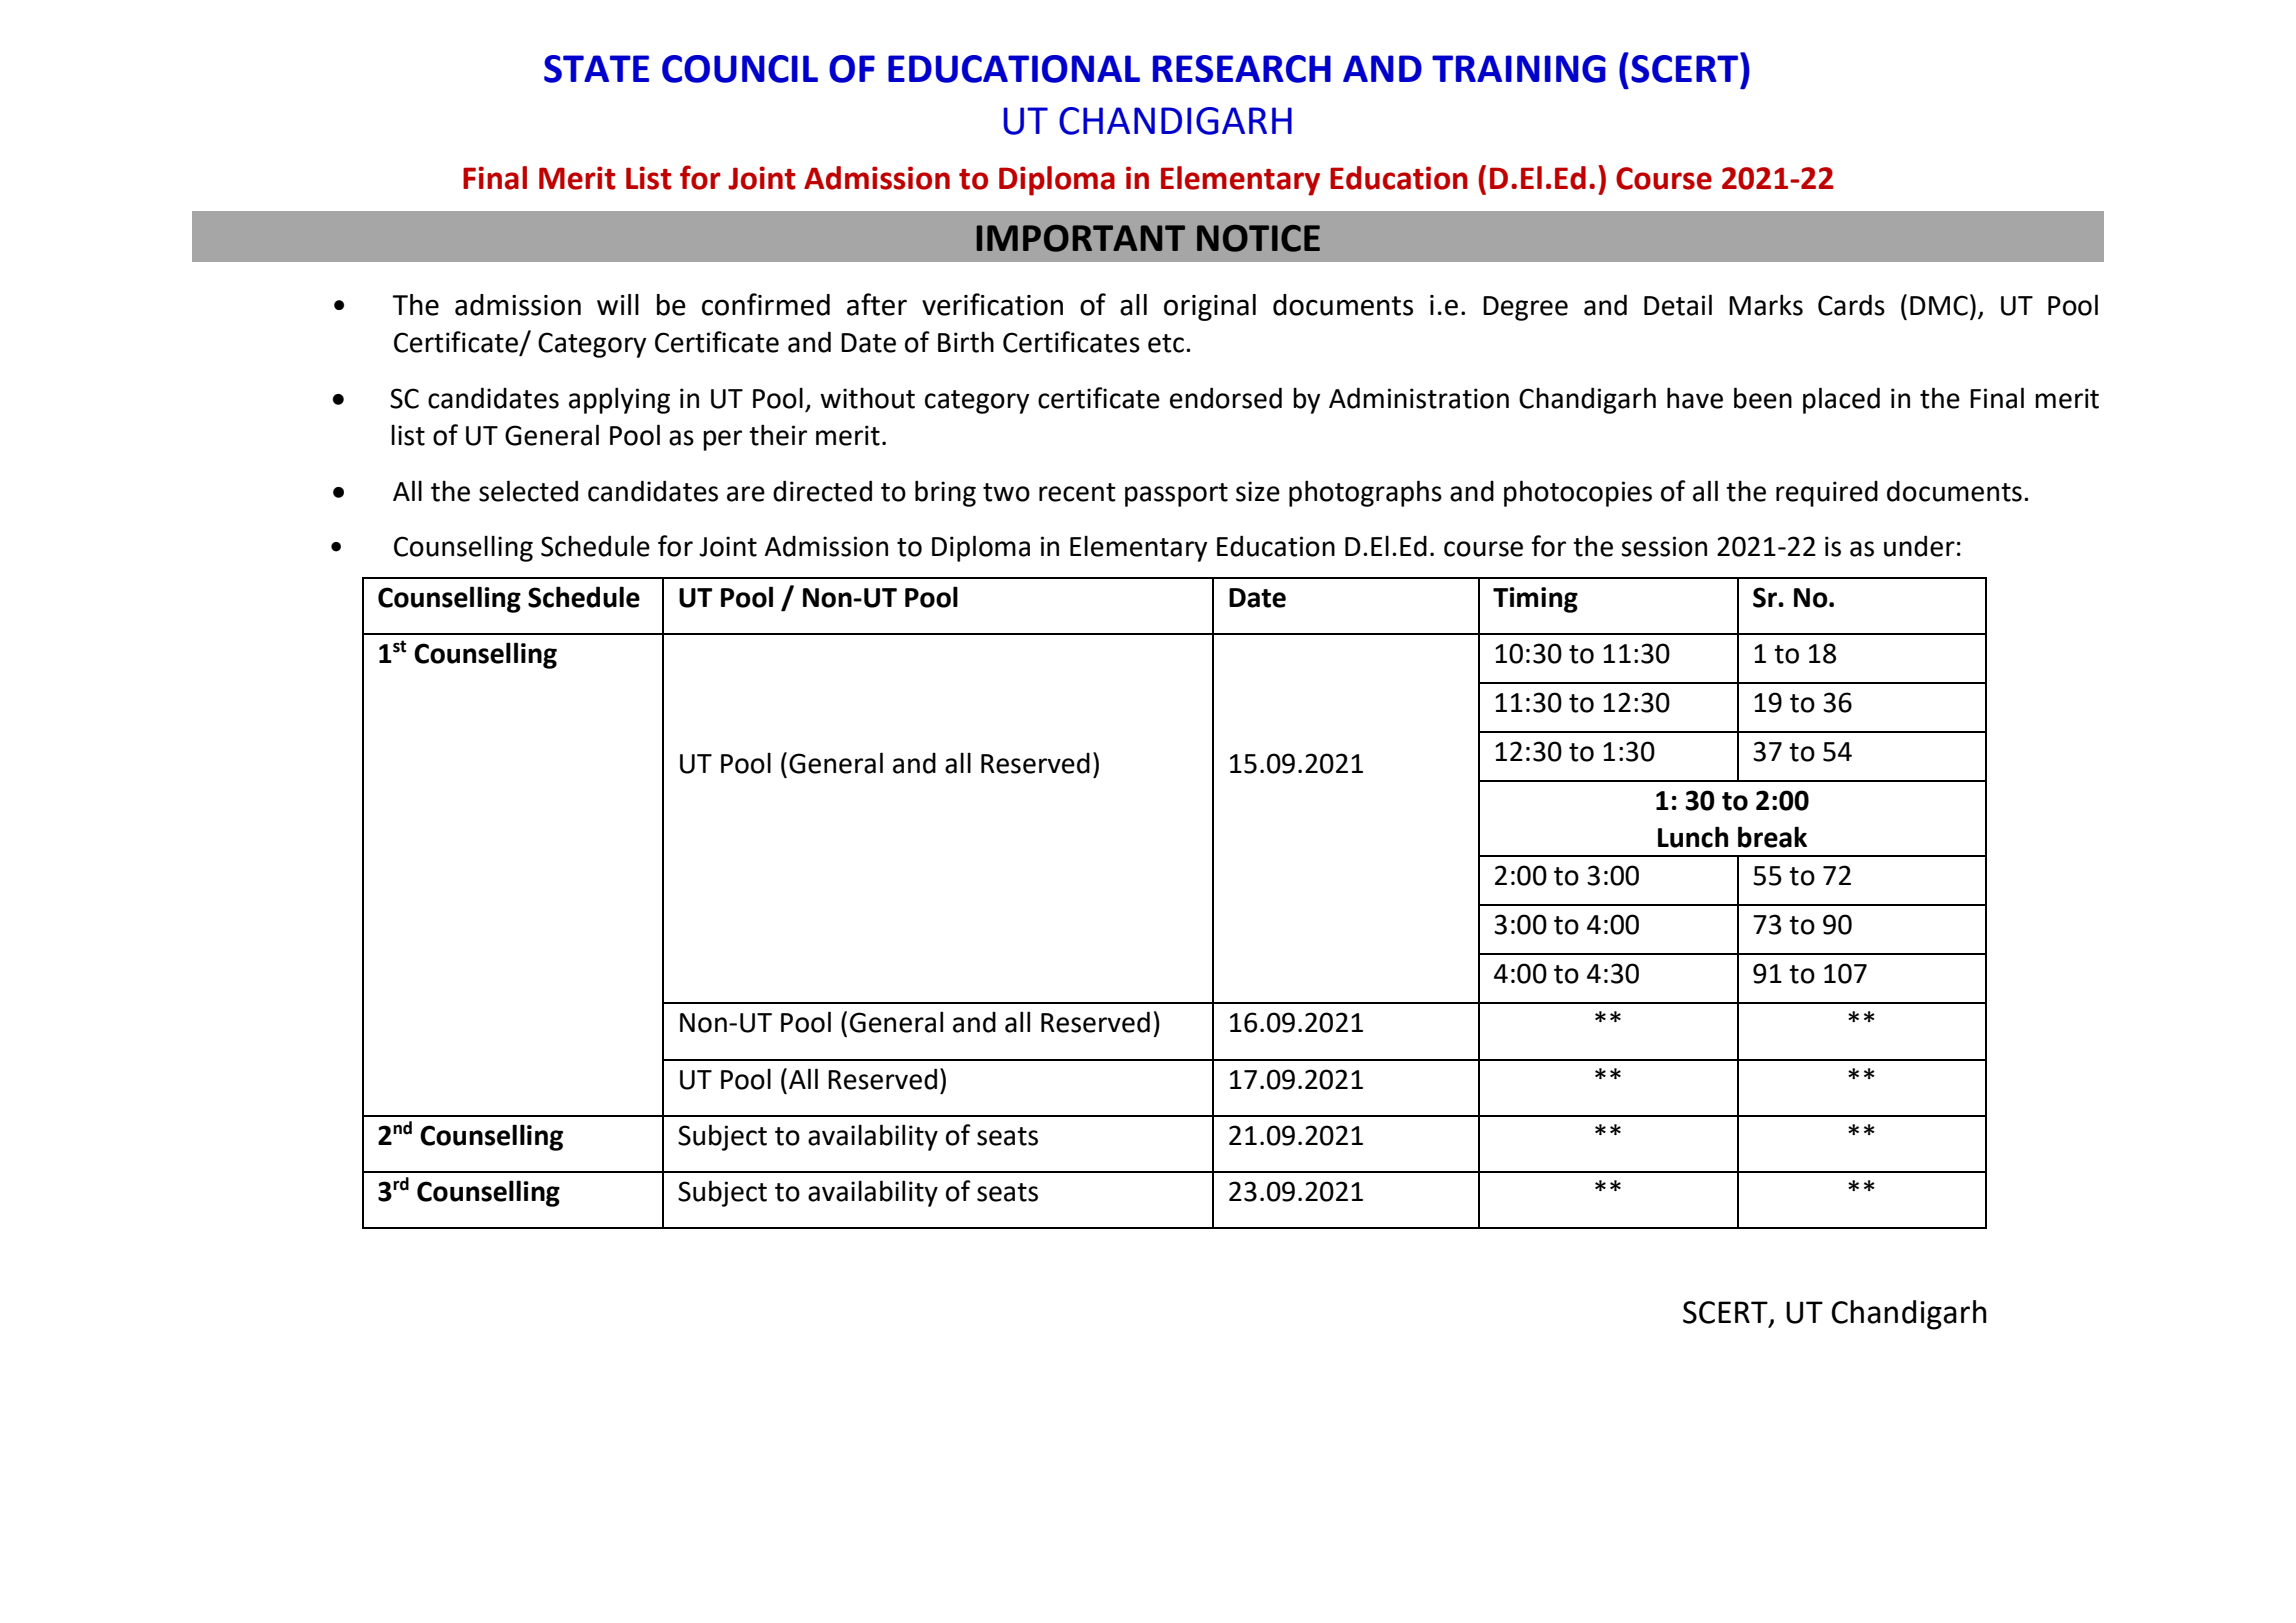  I want to click on Timing, so click(1535, 600).
